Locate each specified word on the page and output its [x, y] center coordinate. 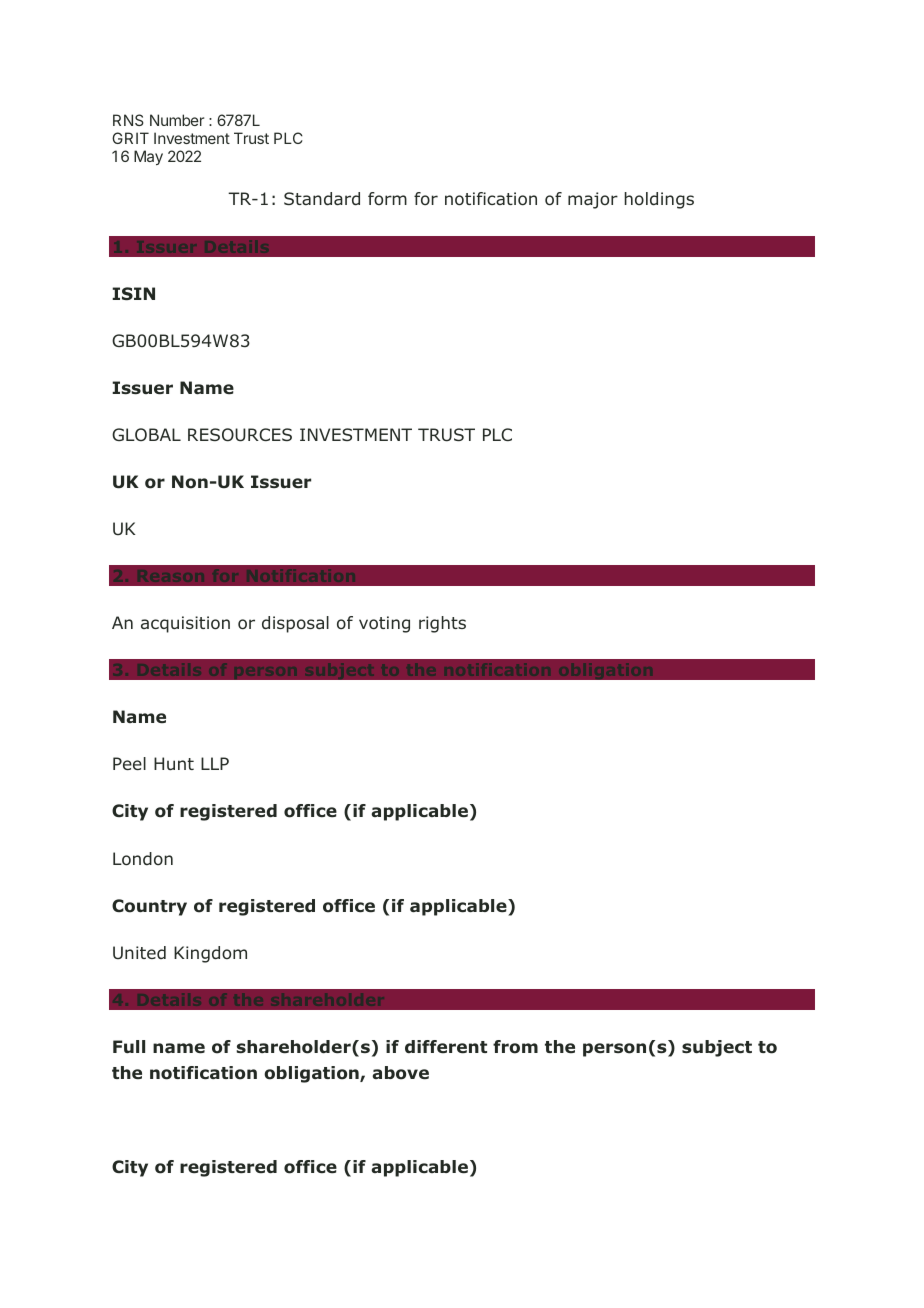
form [387, 198]
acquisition [185, 624]
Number [177, 120]
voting [384, 624]
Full [129, 1047]
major [593, 200]
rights [442, 624]
